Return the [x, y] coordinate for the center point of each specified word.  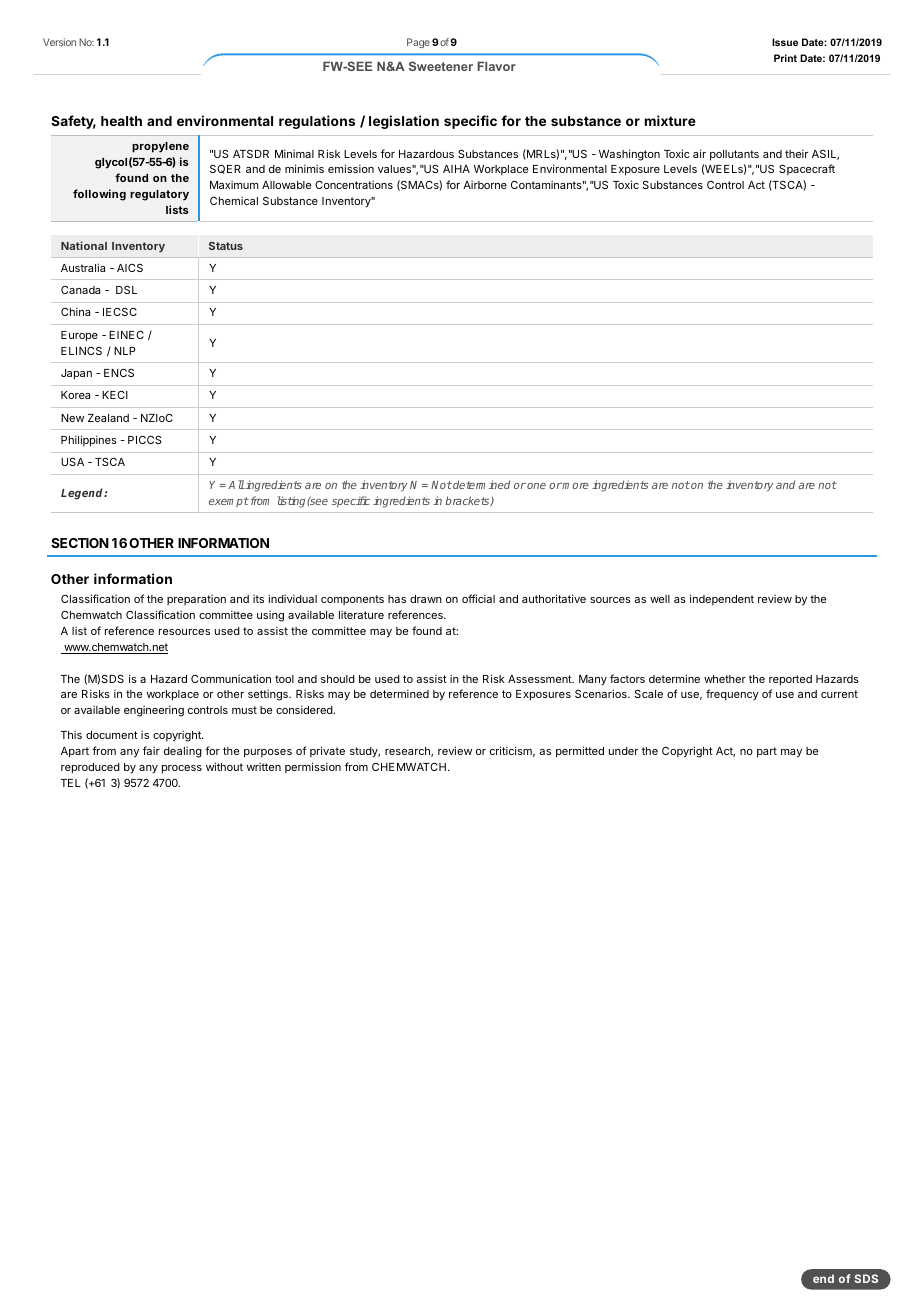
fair [151, 750]
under [623, 751]
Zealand [108, 418]
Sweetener [441, 66]
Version [59, 42]
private [327, 751]
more [575, 486]
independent [722, 599]
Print [785, 58]
